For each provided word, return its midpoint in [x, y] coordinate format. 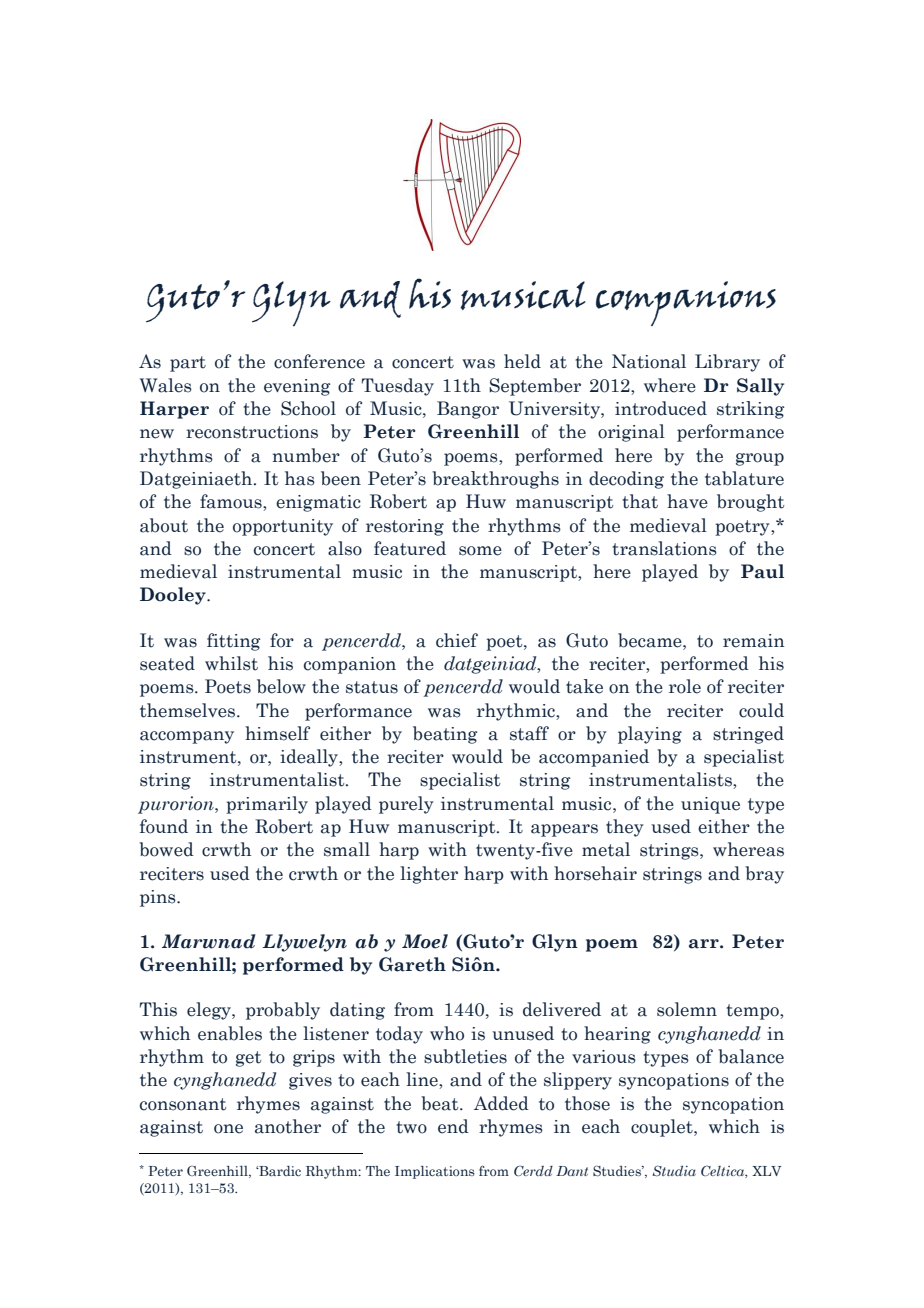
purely [406, 805]
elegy [210, 1011]
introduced [661, 408]
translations [664, 548]
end [453, 1126]
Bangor [468, 410]
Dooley [174, 596]
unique [710, 805]
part [188, 364]
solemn [687, 1009]
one [228, 1129]
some [480, 551]
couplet [663, 1128]
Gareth [412, 964]
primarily [267, 805]
